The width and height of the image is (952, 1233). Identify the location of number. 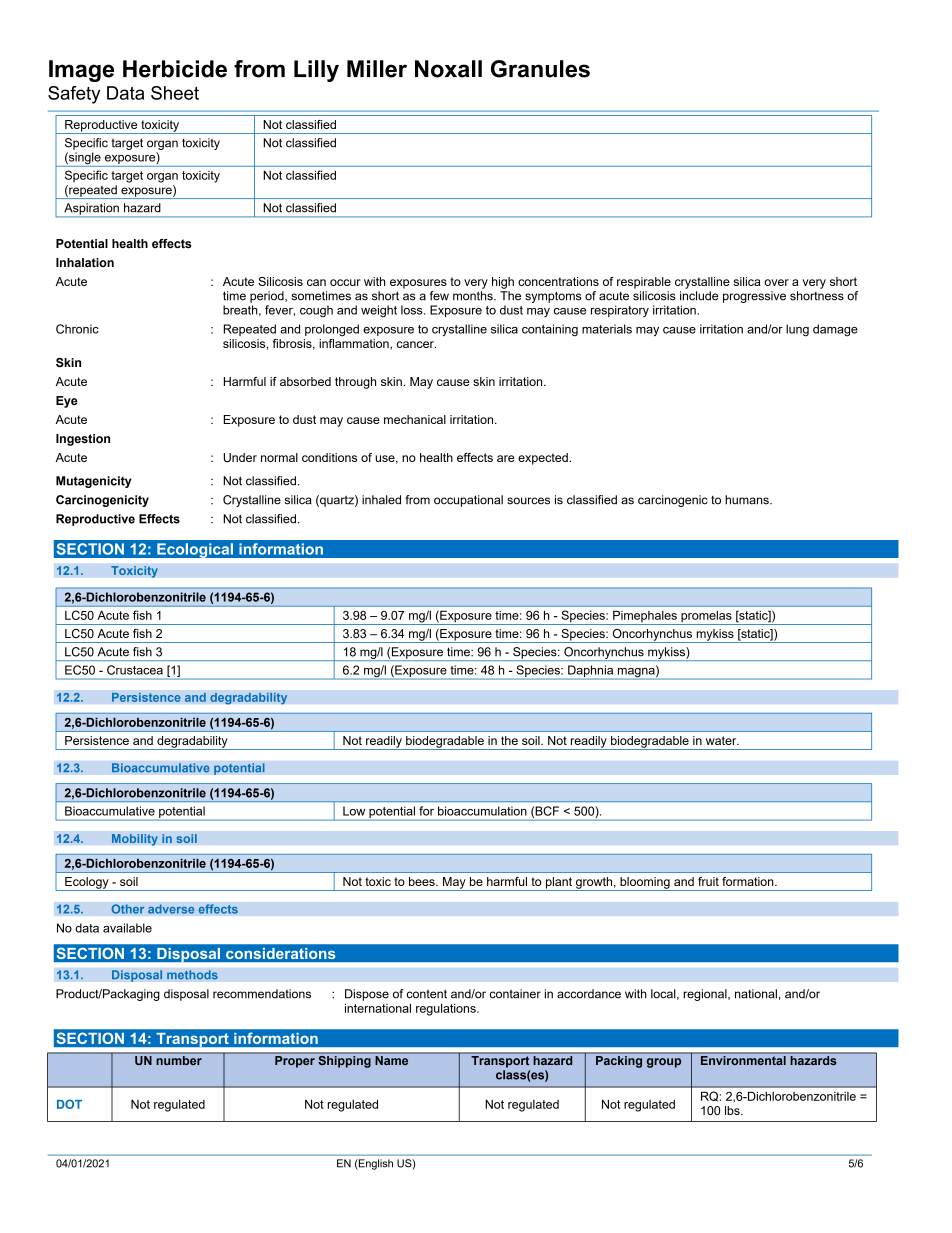
(179, 1060).
